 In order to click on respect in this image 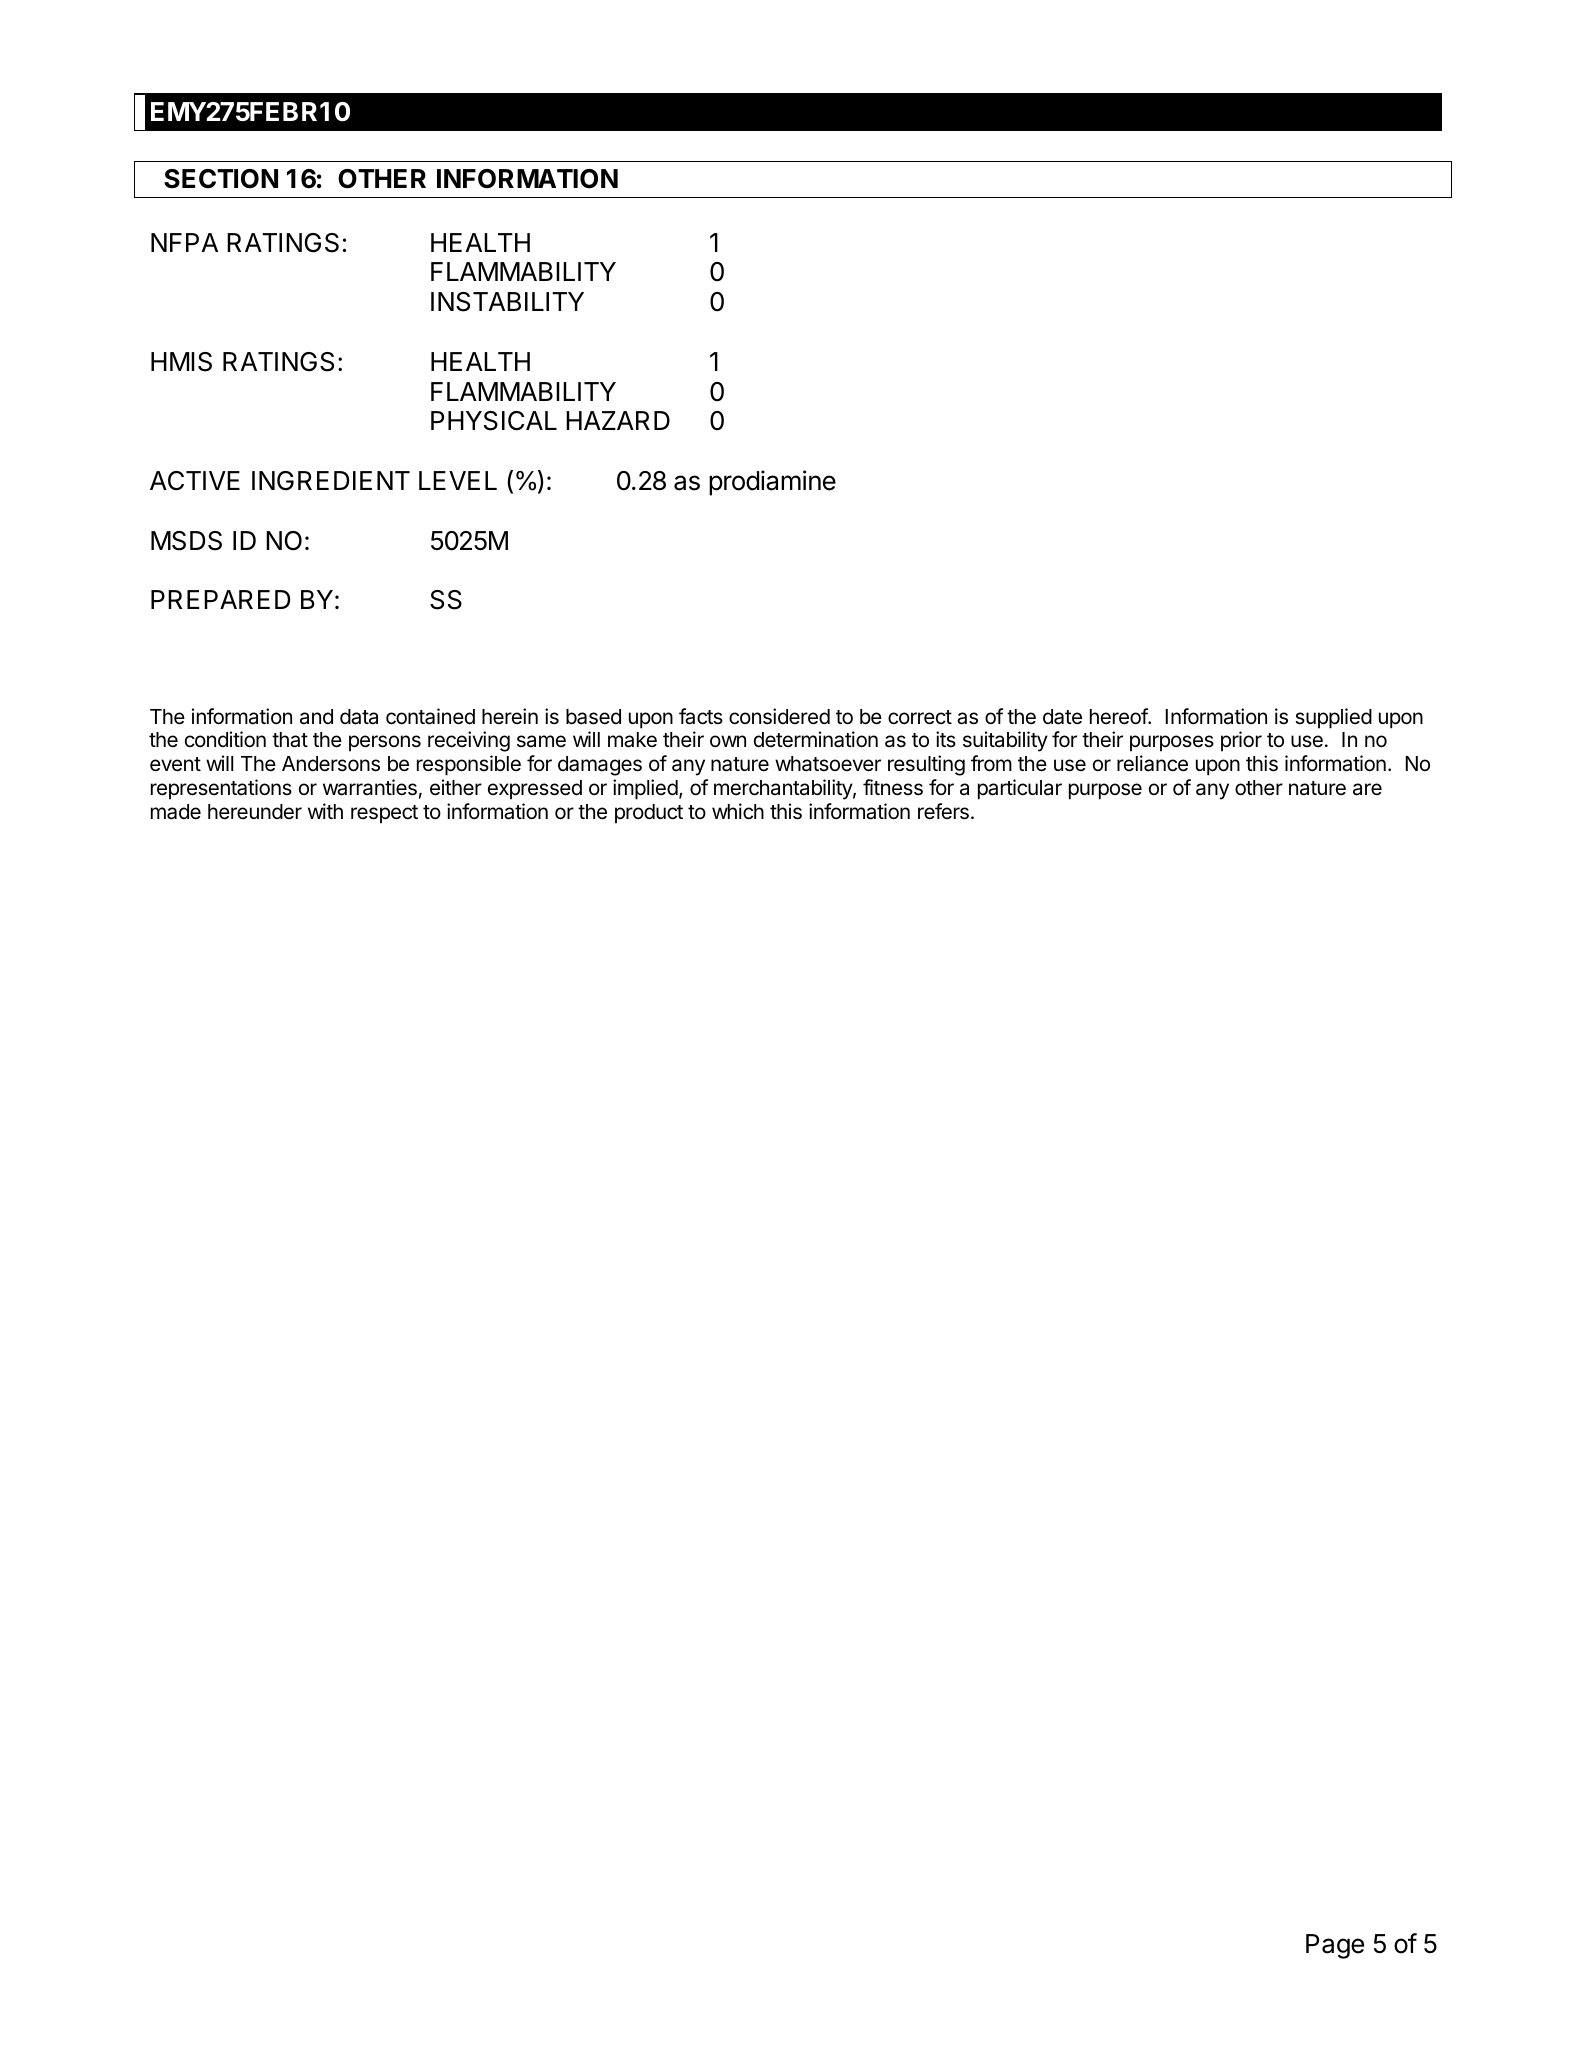, I will do `click(384, 814)`.
